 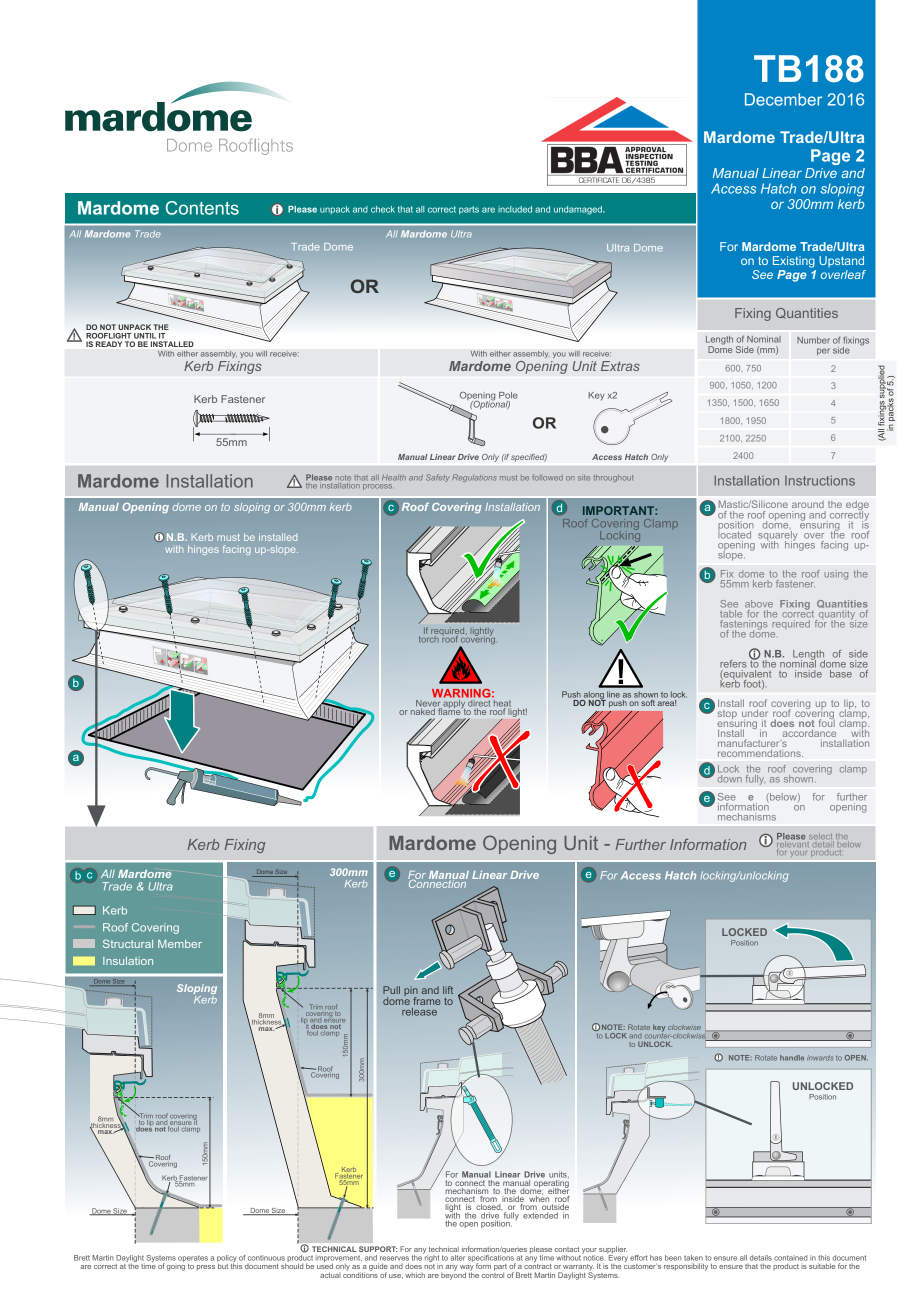 What do you see at coordinates (493, 1274) in the image?
I see `control` at bounding box center [493, 1274].
